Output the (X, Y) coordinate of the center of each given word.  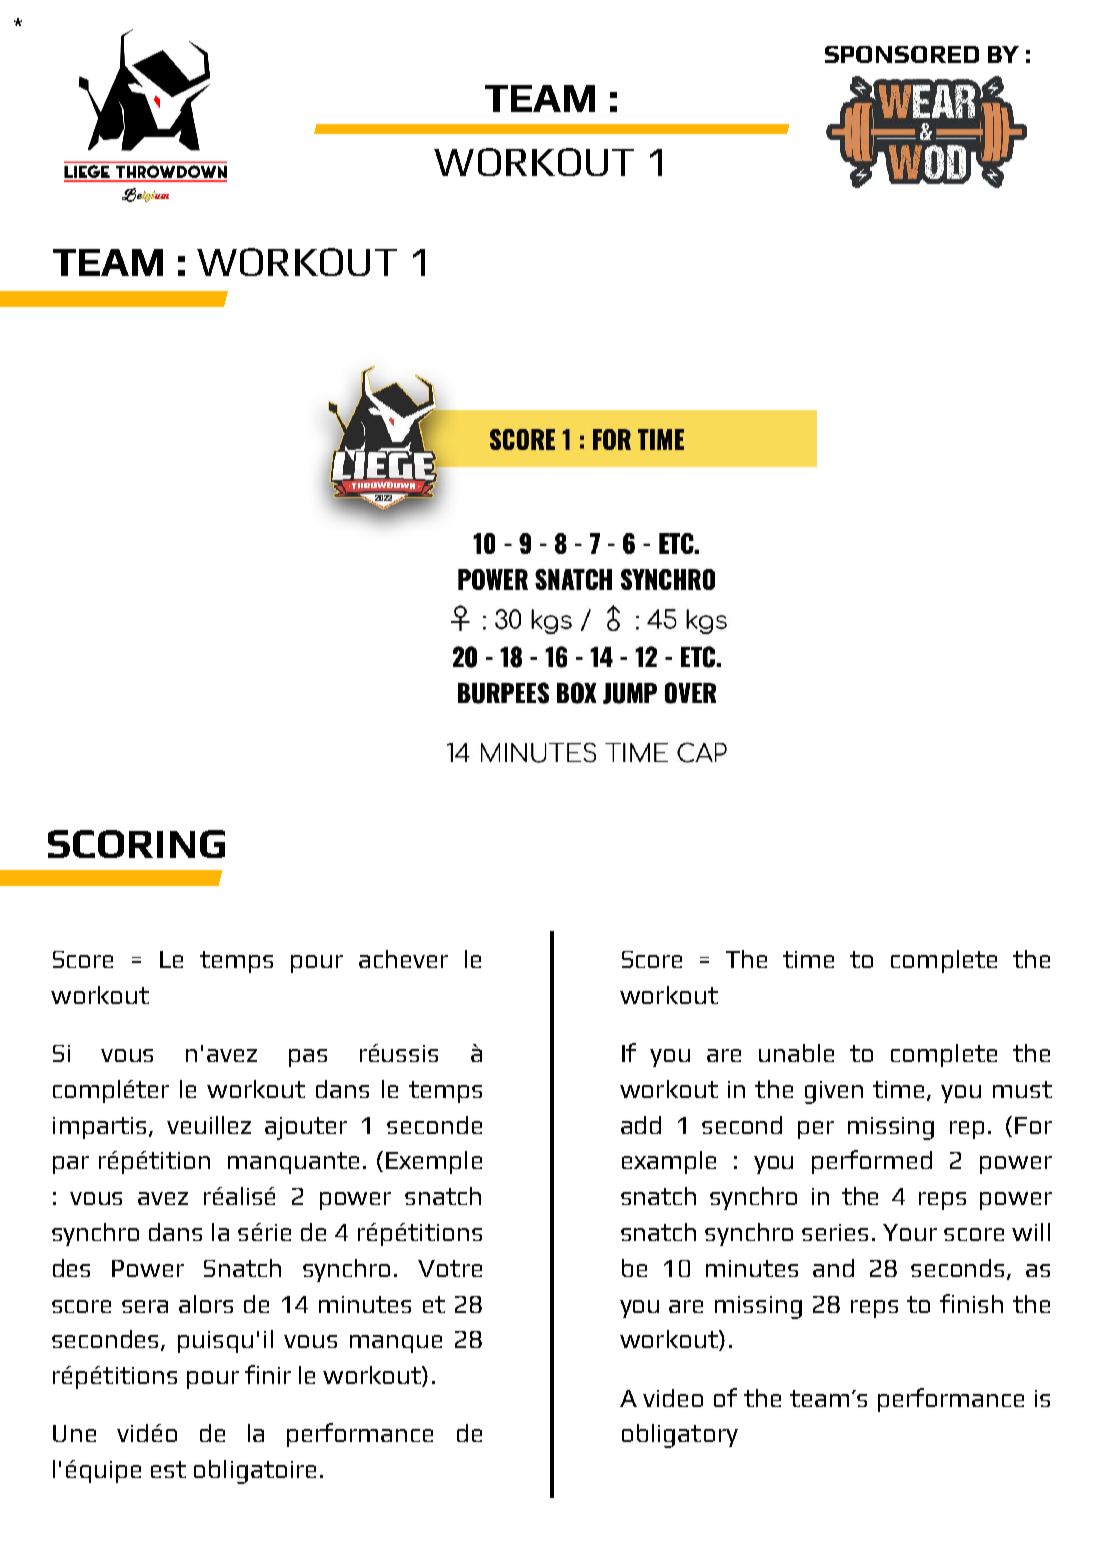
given (834, 1092)
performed (872, 1162)
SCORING (136, 844)
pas (308, 1058)
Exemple (434, 1162)
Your (910, 1232)
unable (796, 1053)
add (641, 1125)
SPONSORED (902, 54)
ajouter (306, 1128)
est (168, 1469)
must (1022, 1089)
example (669, 1162)
